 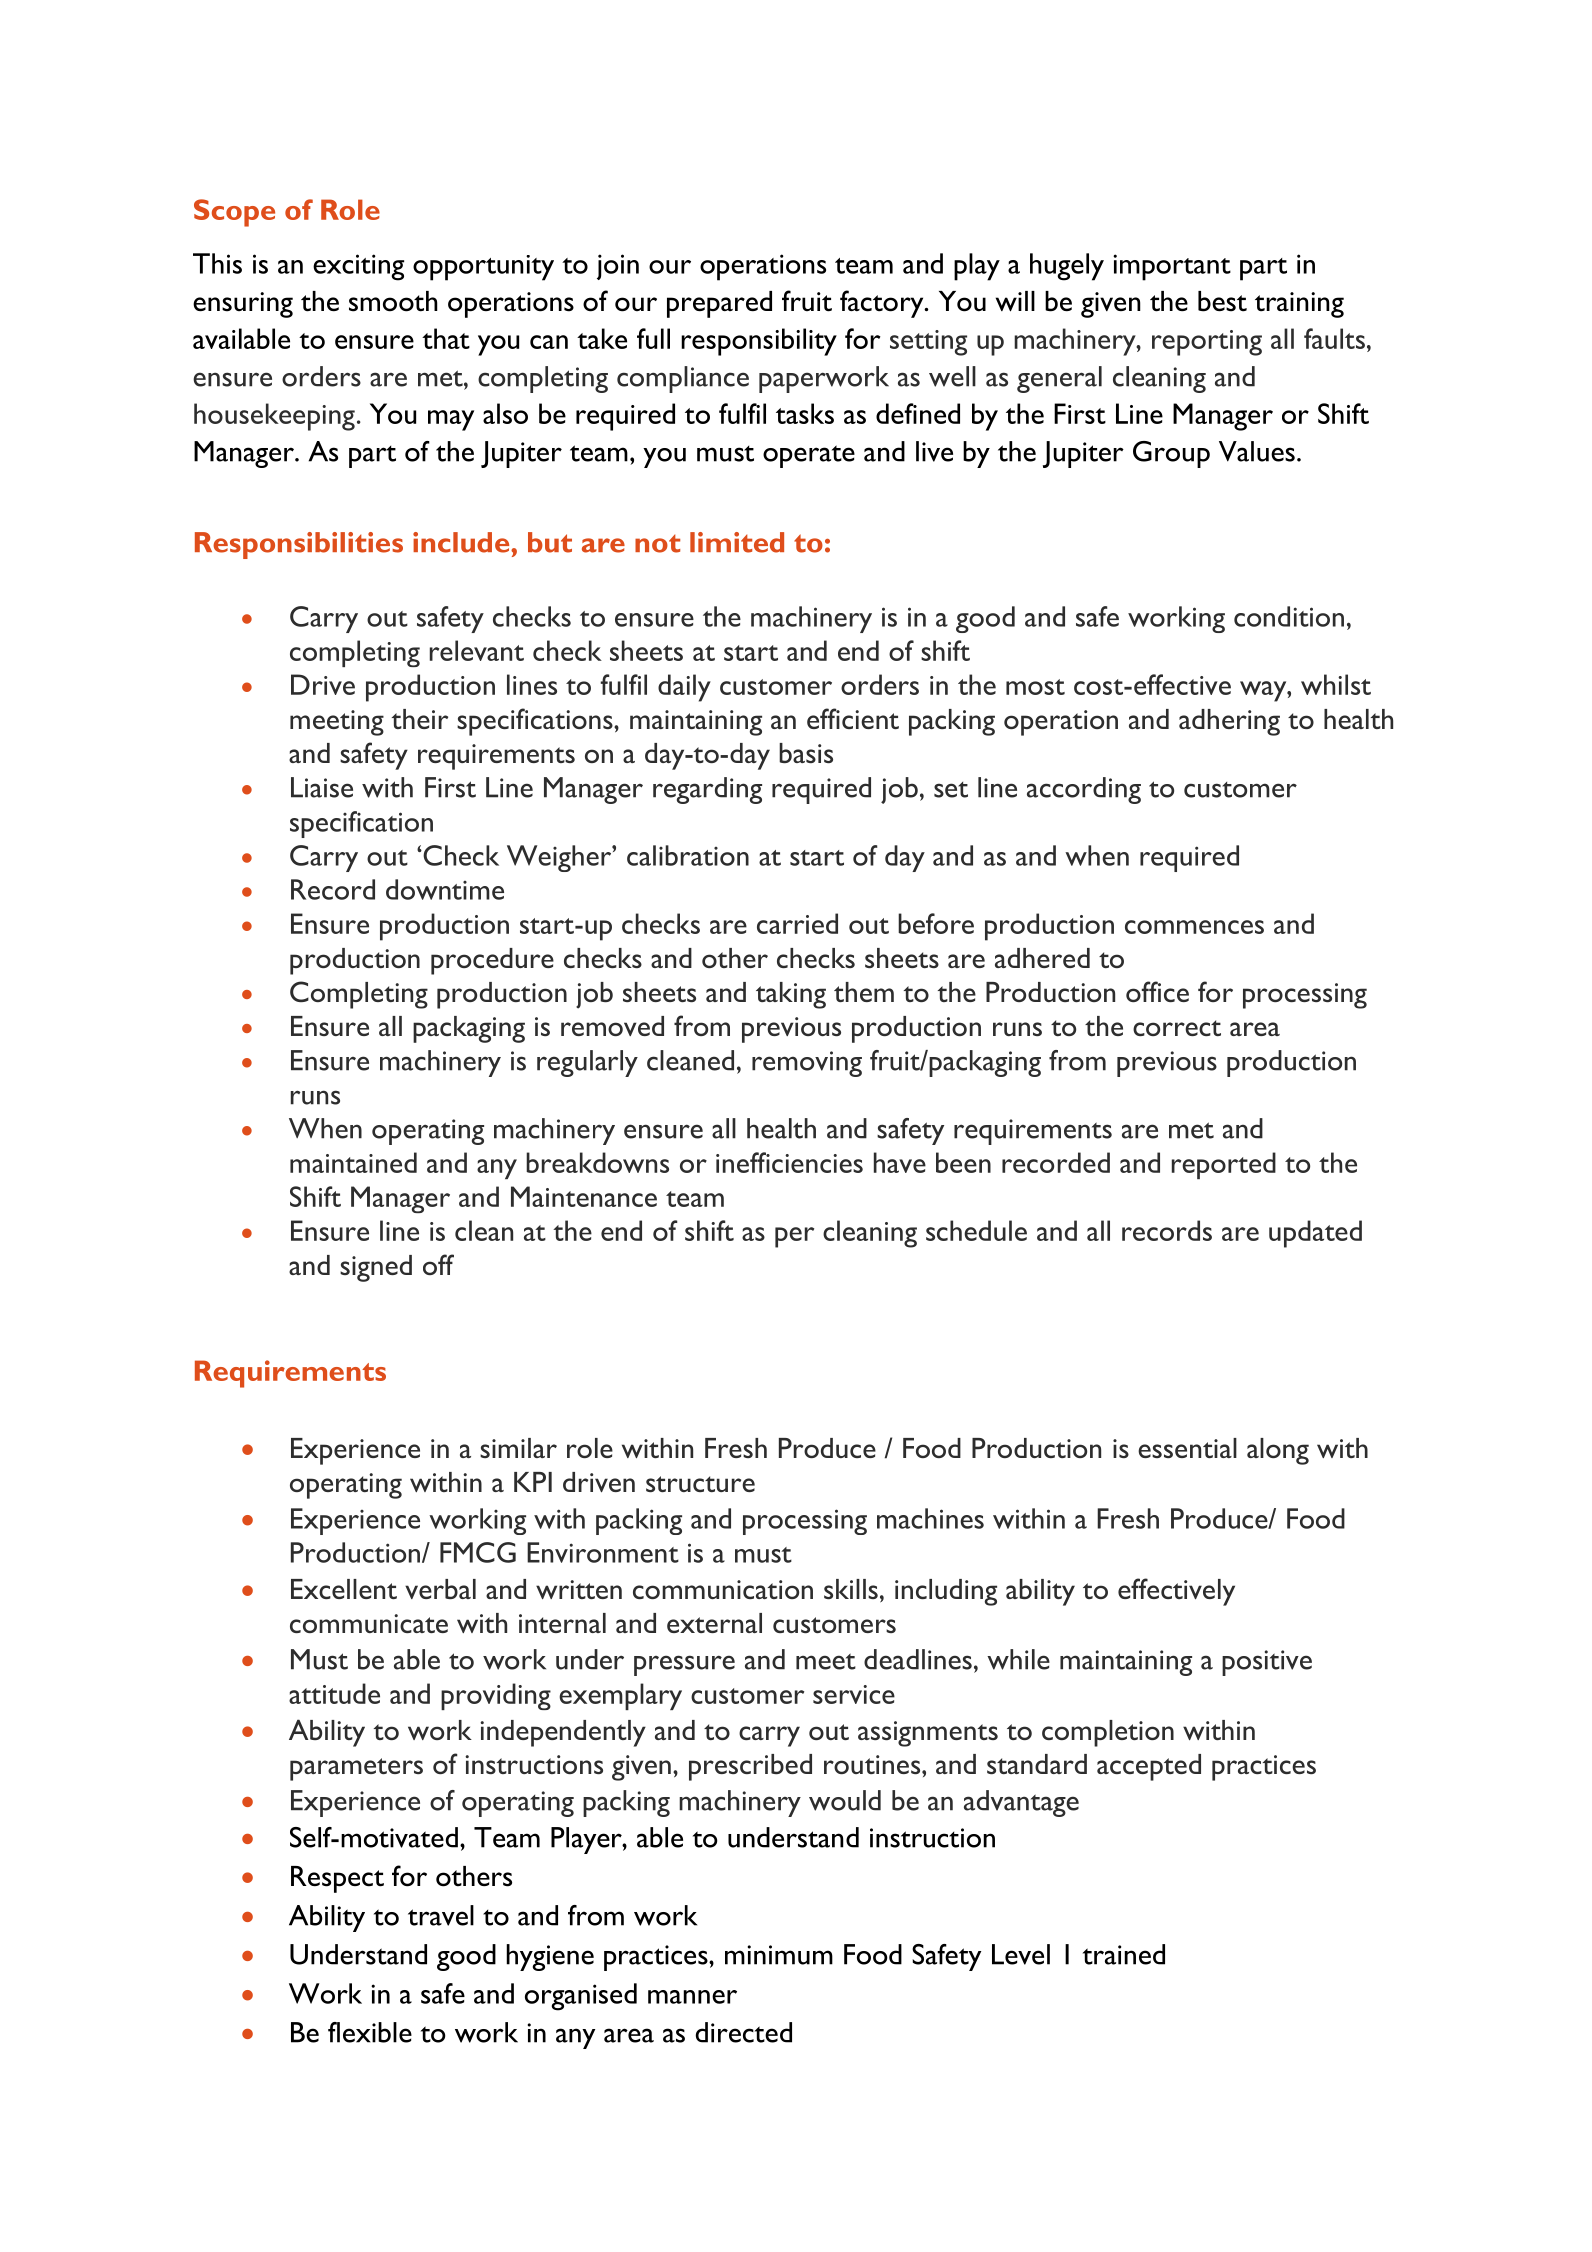 I want to click on reported, so click(x=1224, y=1165).
